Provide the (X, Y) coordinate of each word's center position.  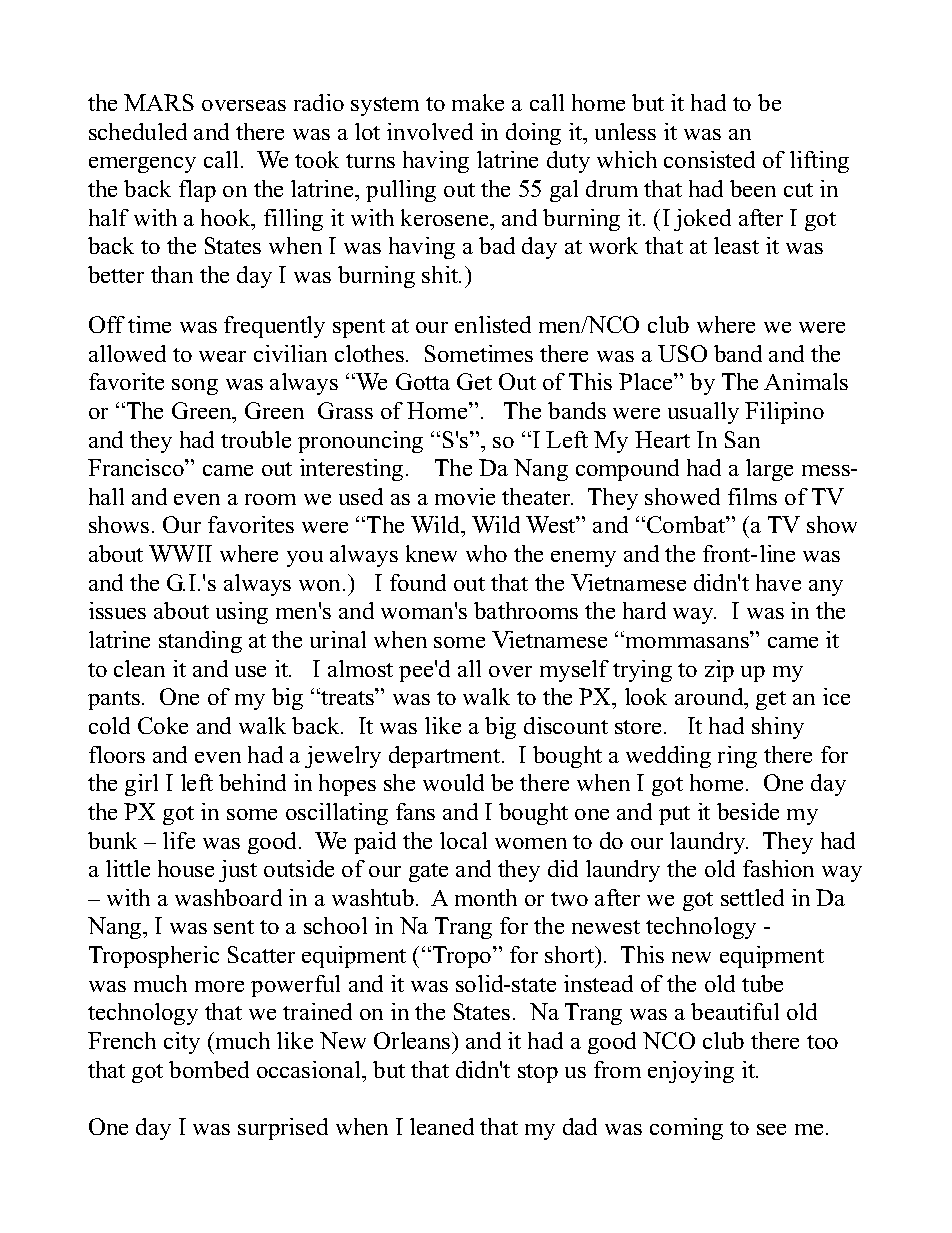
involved (430, 131)
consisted (709, 159)
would (453, 782)
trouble (256, 439)
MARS (159, 102)
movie (465, 496)
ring (737, 757)
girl (141, 785)
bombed (209, 1069)
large (769, 470)
